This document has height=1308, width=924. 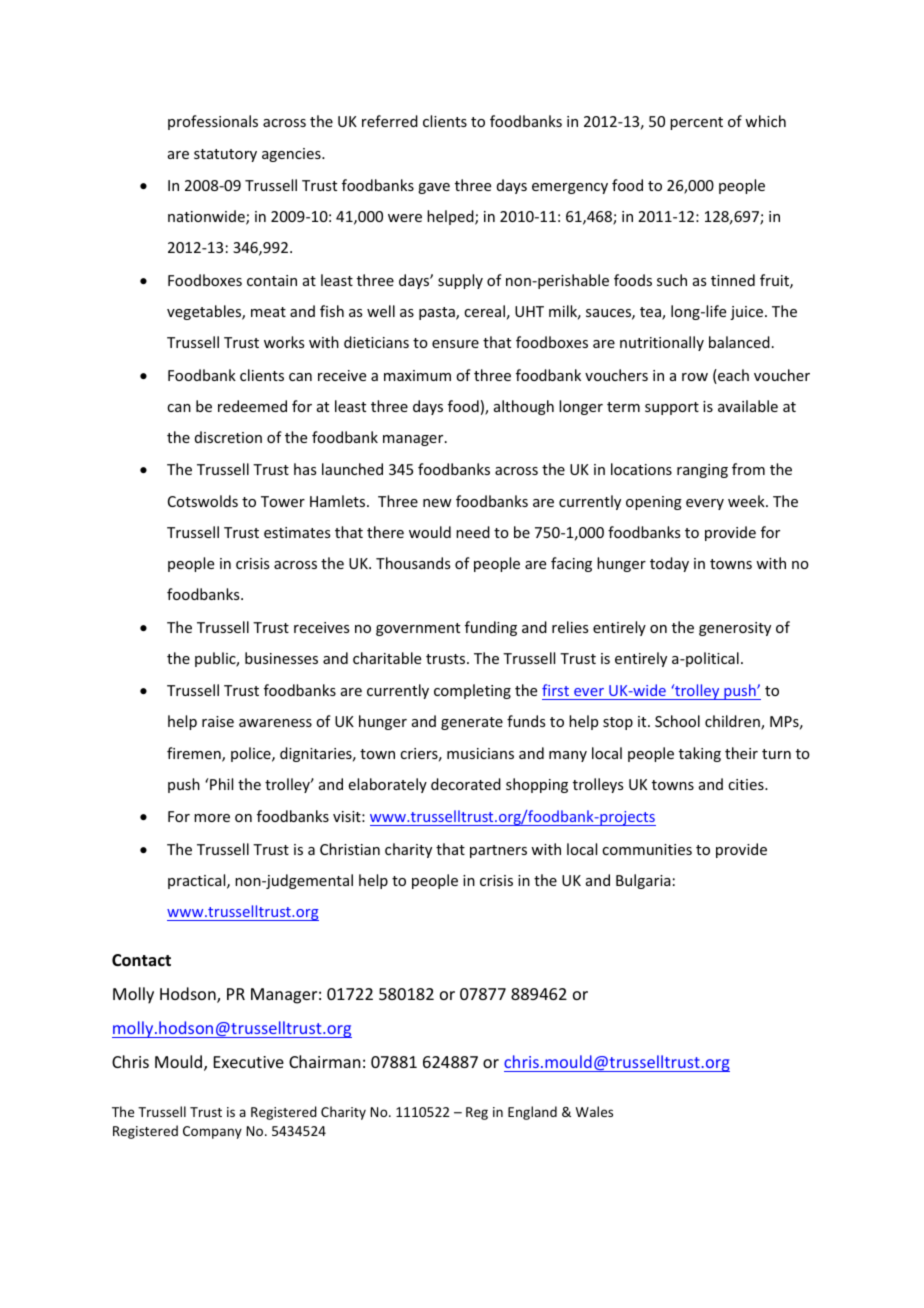 I want to click on meat, so click(x=268, y=312).
